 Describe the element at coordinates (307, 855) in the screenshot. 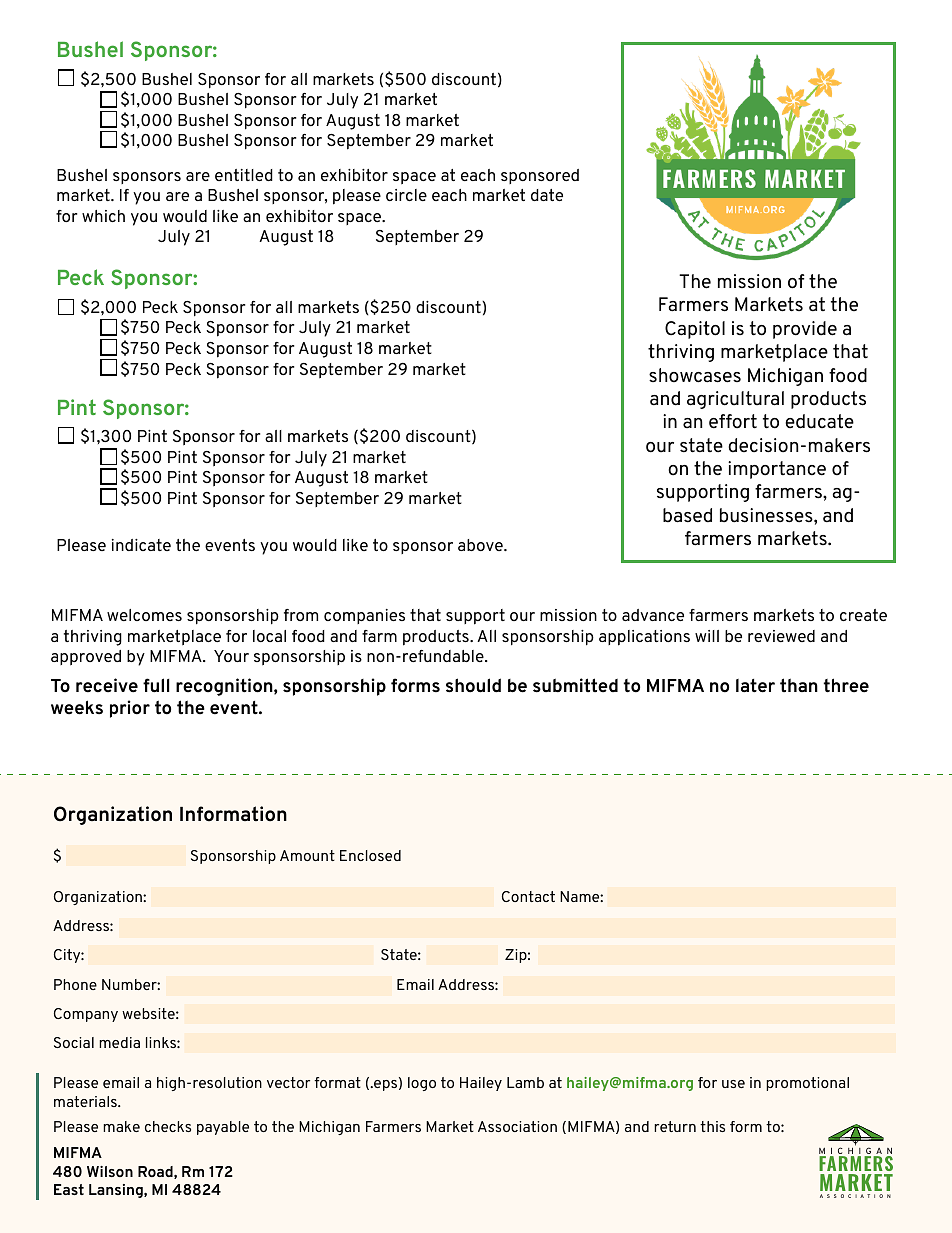

I see `Amount` at that location.
